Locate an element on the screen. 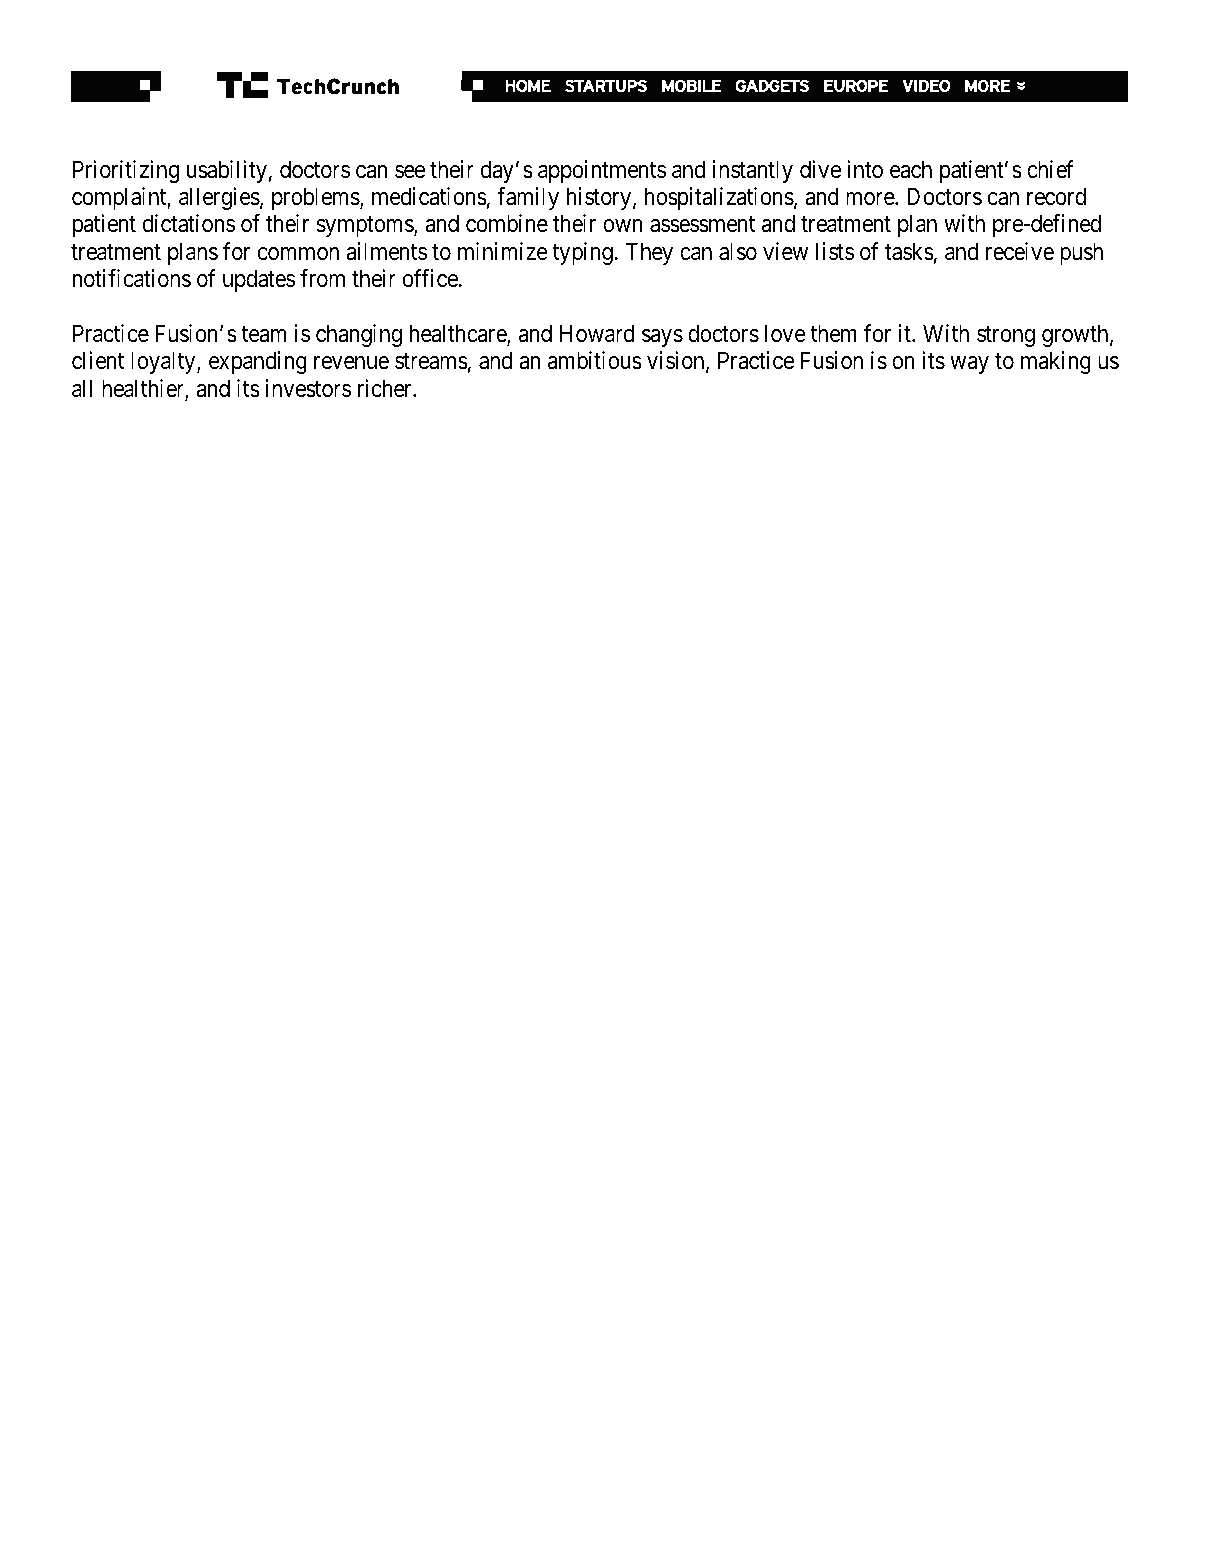 The image size is (1212, 1568). updates is located at coordinates (259, 280).
